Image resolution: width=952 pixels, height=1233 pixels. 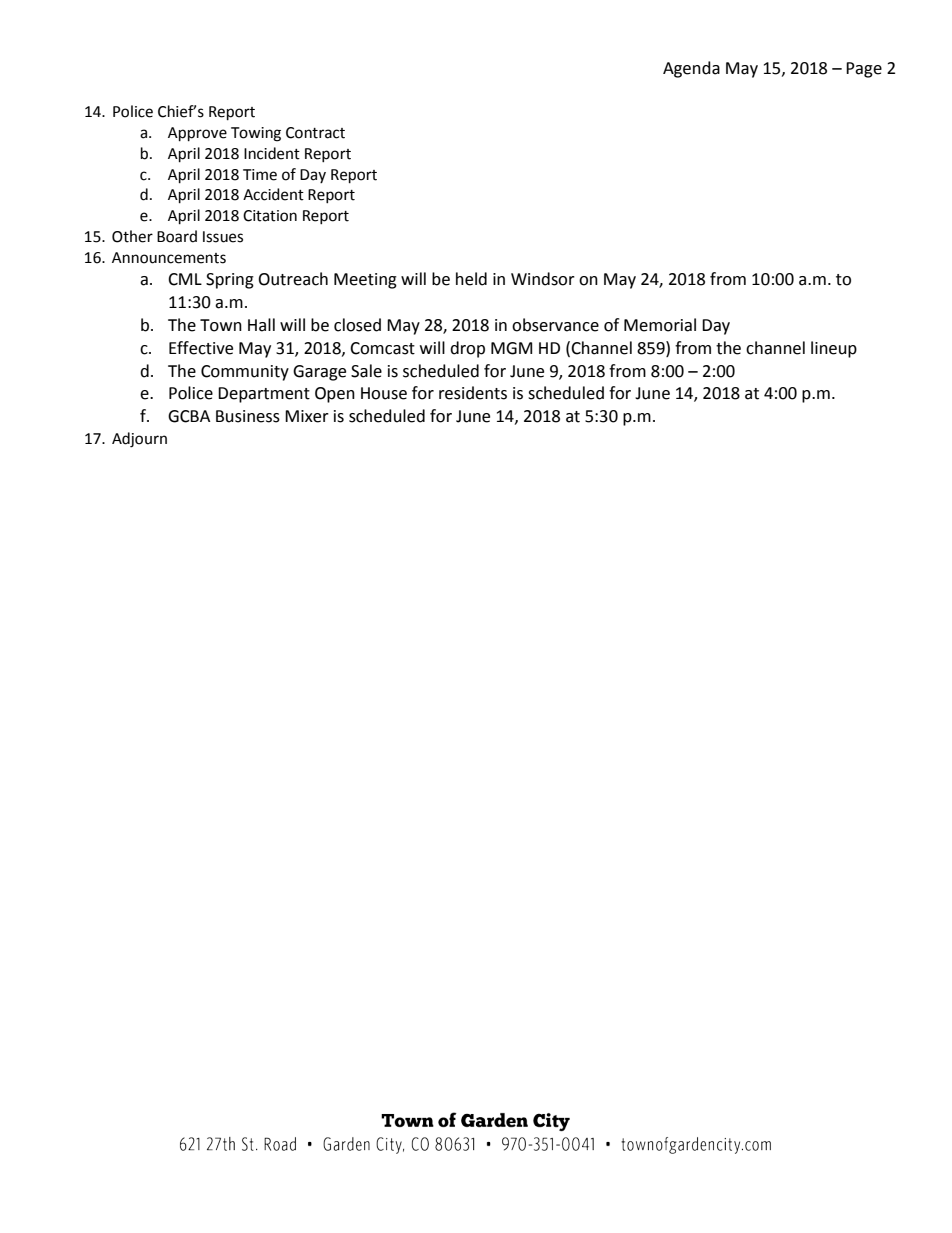 I want to click on Town, so click(x=221, y=325).
